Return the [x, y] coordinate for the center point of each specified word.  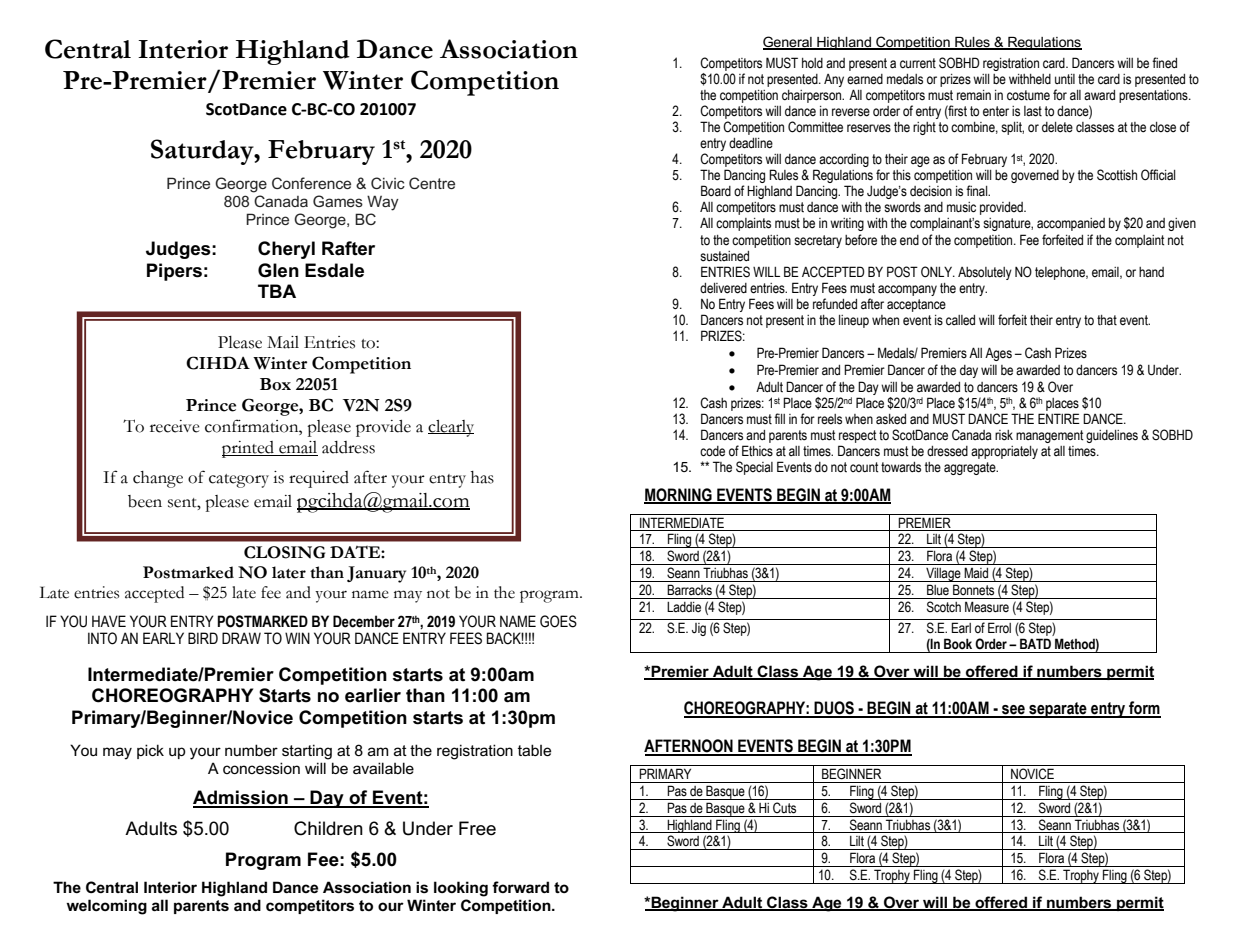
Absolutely [985, 273]
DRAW [241, 638]
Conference [311, 183]
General [788, 43]
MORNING [679, 496]
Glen [278, 270]
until [1065, 79]
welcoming [106, 907]
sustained [724, 256]
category [239, 481]
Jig [699, 629]
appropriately [1004, 452]
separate [1058, 710]
